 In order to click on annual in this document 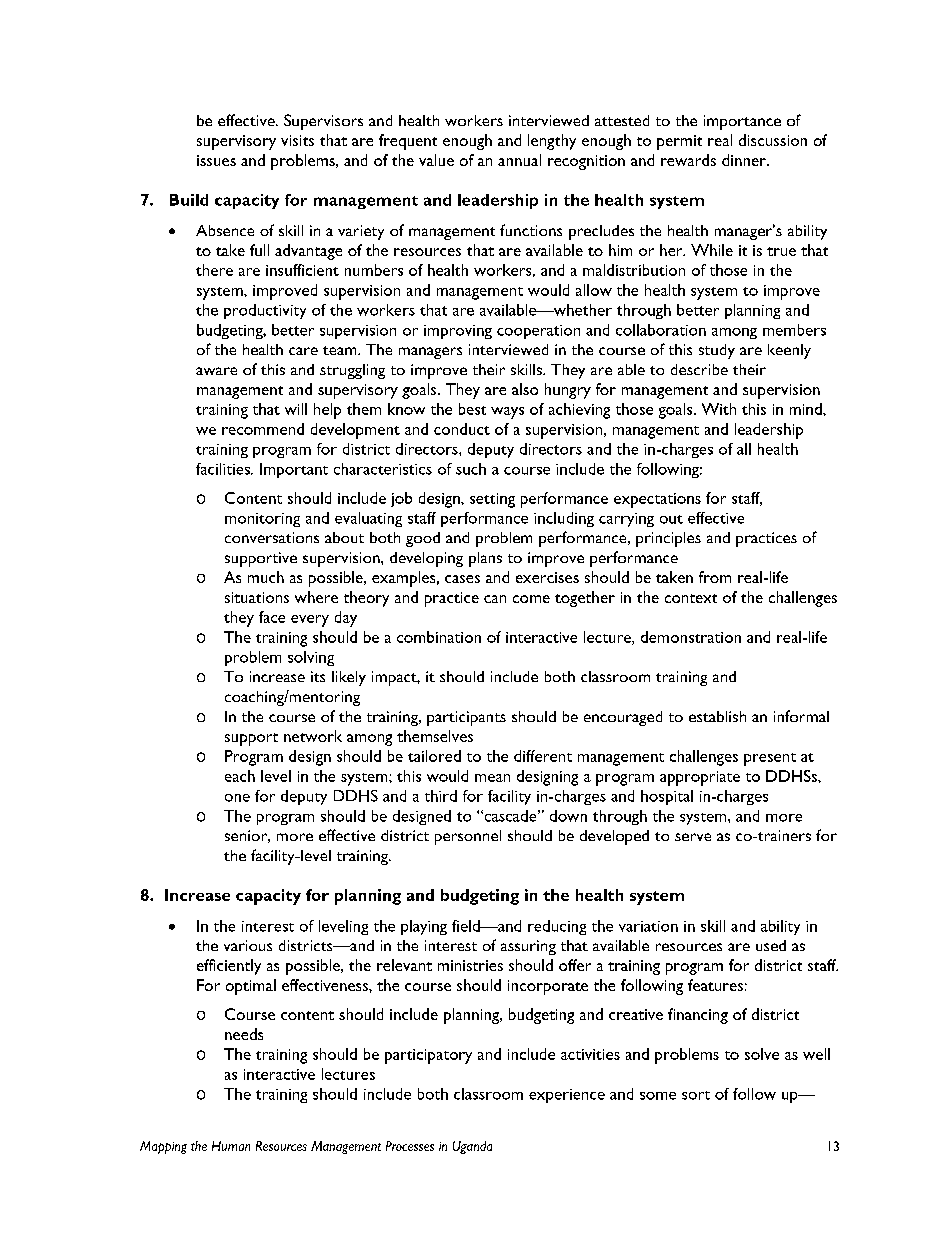, I will do `click(519, 160)`.
